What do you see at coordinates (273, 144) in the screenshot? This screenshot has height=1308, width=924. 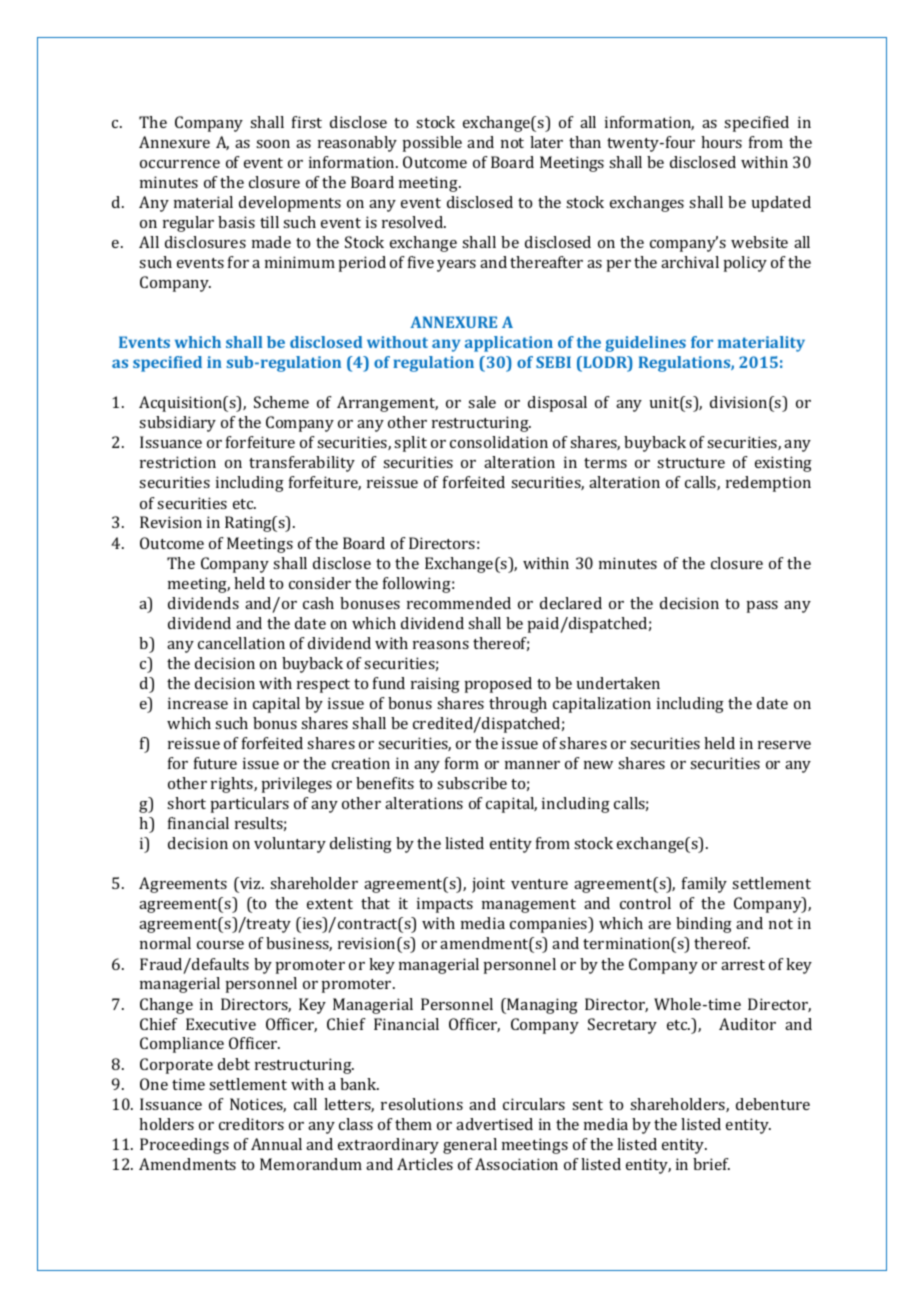 I see `soon` at bounding box center [273, 144].
